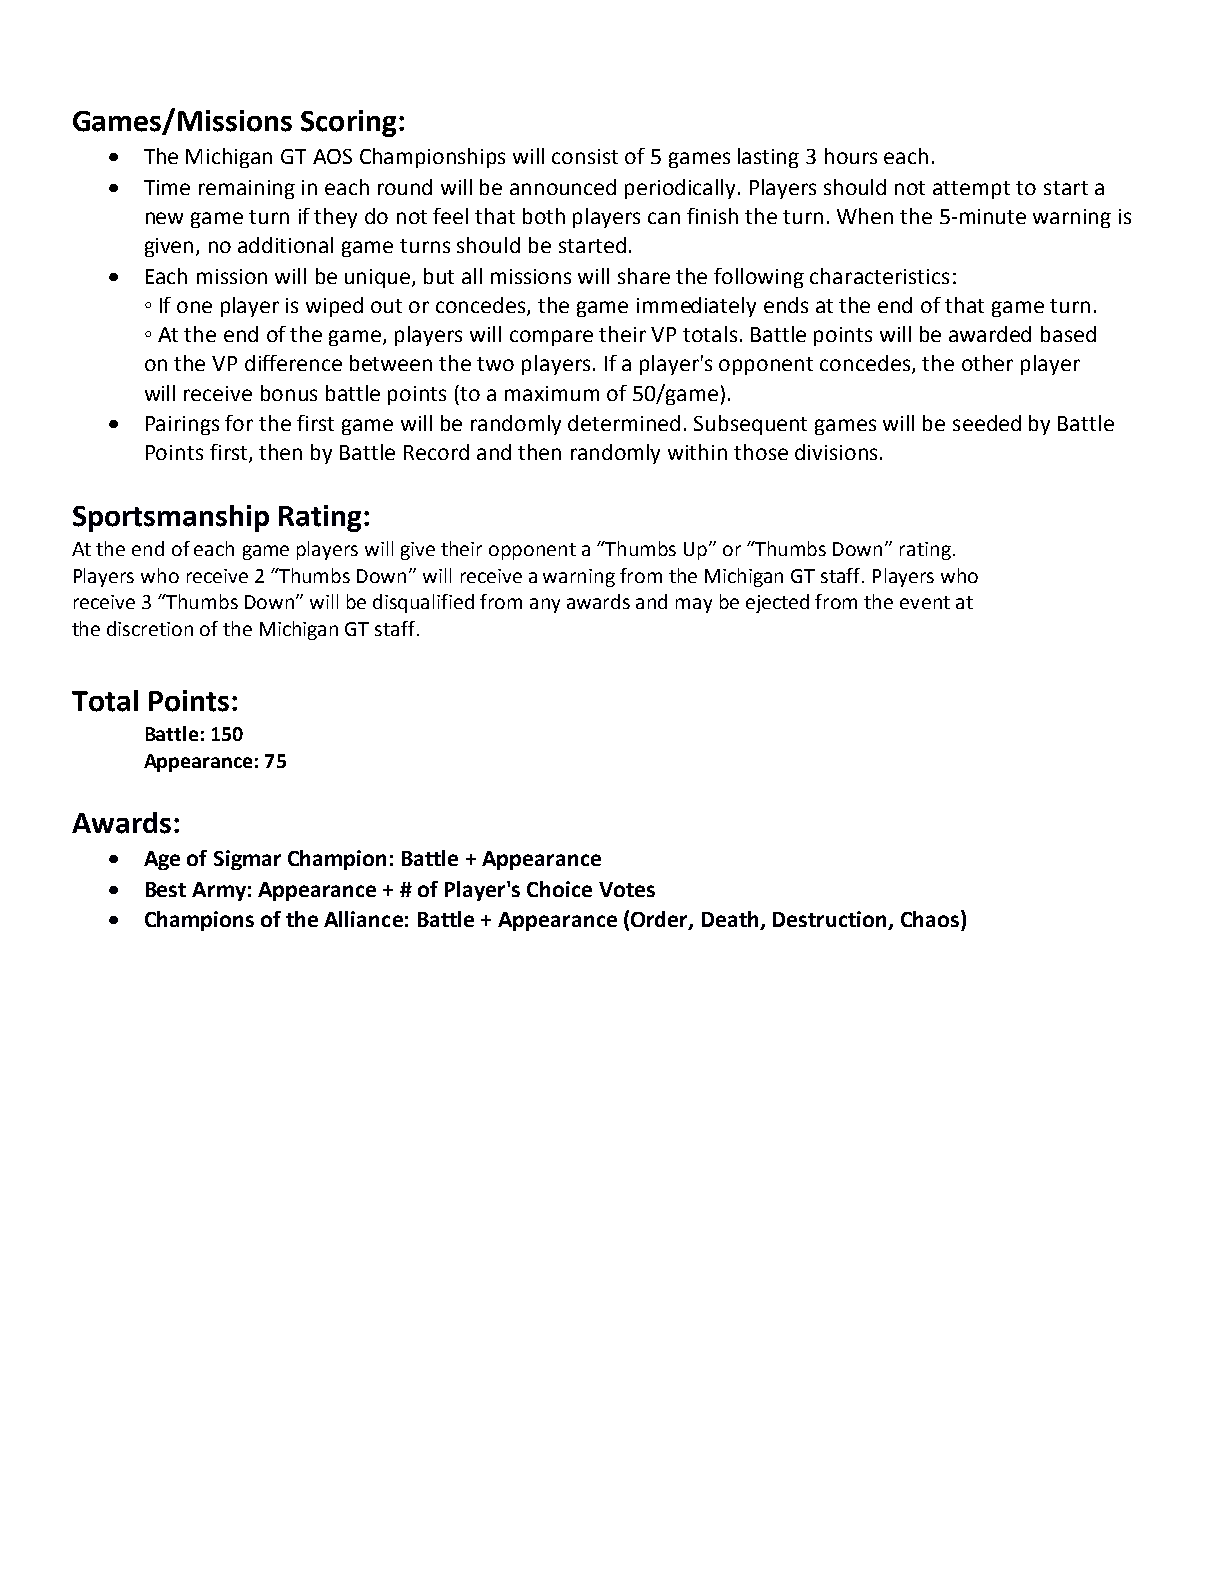 Image resolution: width=1222 pixels, height=1581 pixels. I want to click on attempt, so click(971, 190).
